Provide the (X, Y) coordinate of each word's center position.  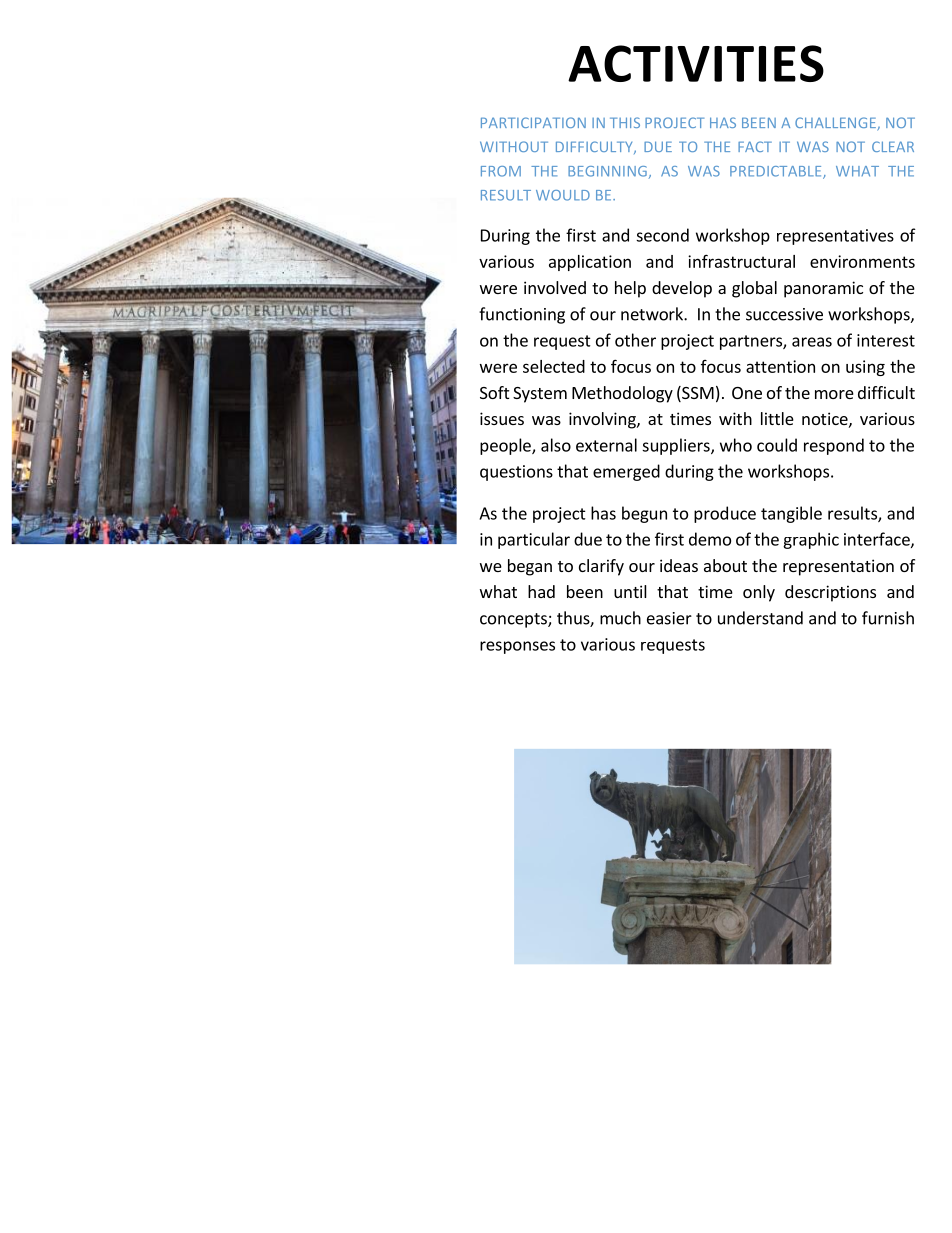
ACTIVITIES (696, 63)
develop (682, 289)
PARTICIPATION (533, 122)
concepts (514, 620)
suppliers (677, 446)
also (556, 445)
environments (862, 261)
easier (669, 618)
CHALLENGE (836, 124)
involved (555, 287)
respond (834, 446)
